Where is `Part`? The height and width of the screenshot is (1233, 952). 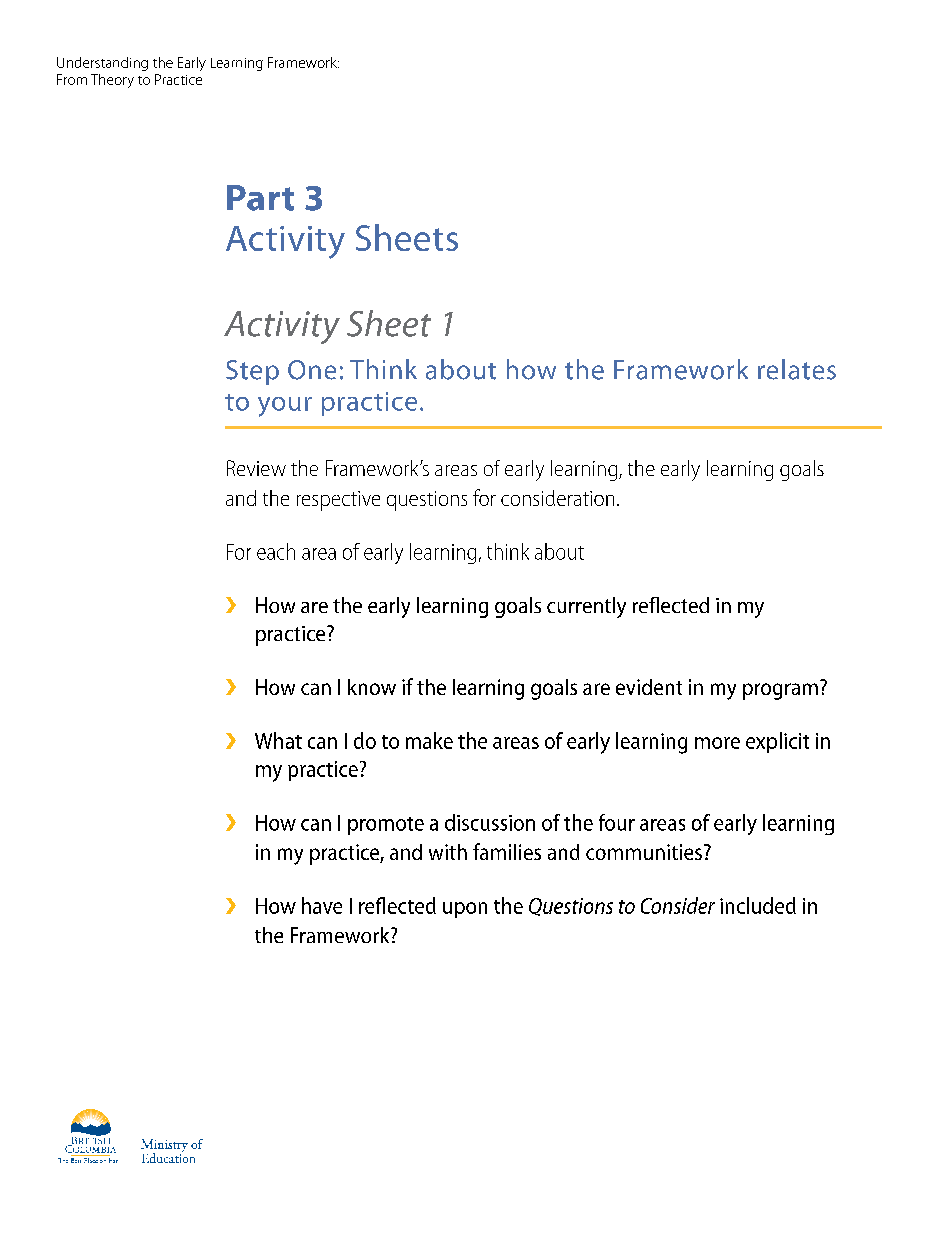 Part is located at coordinates (260, 198).
